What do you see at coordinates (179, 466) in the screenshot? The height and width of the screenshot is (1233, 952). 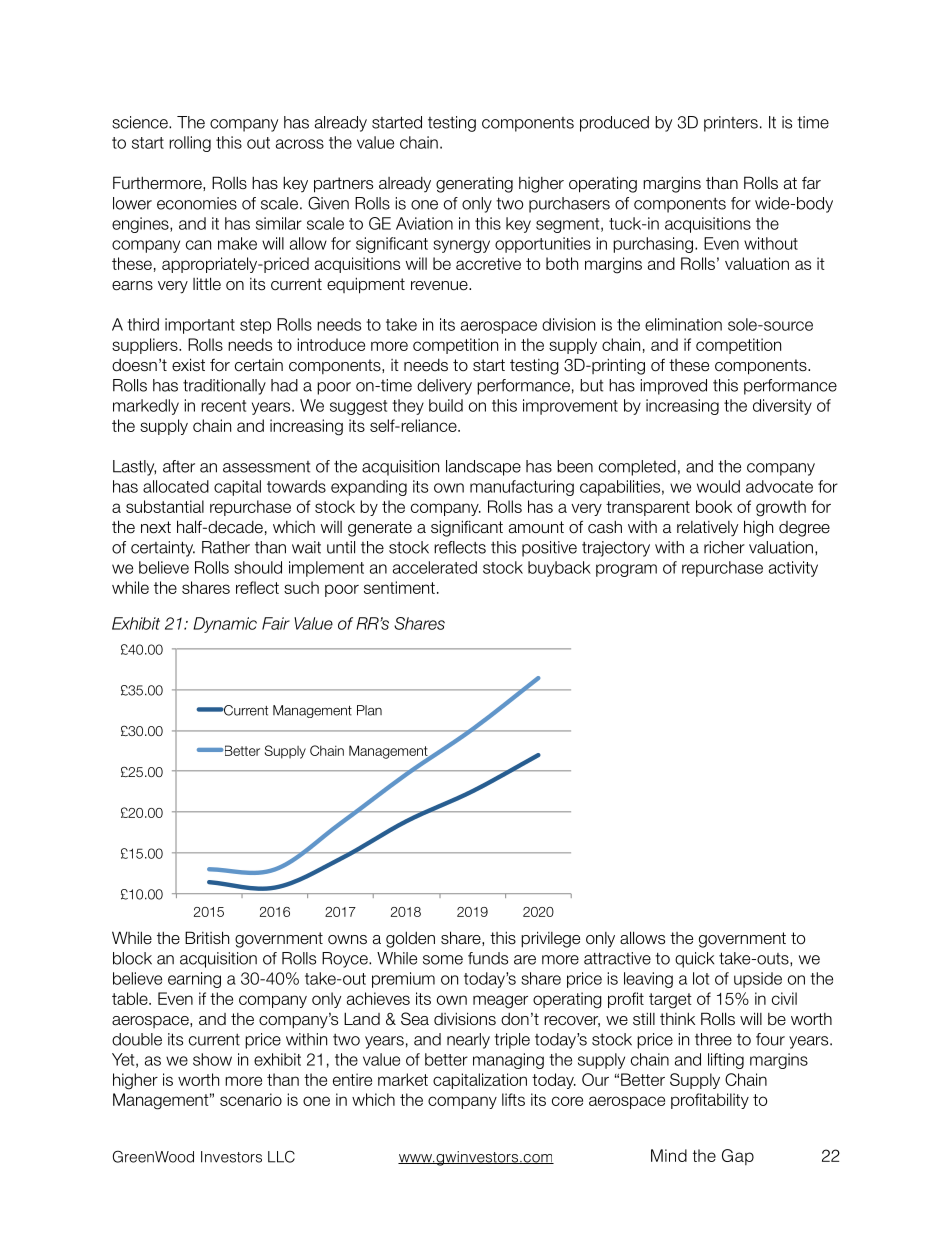 I see `after` at bounding box center [179, 466].
